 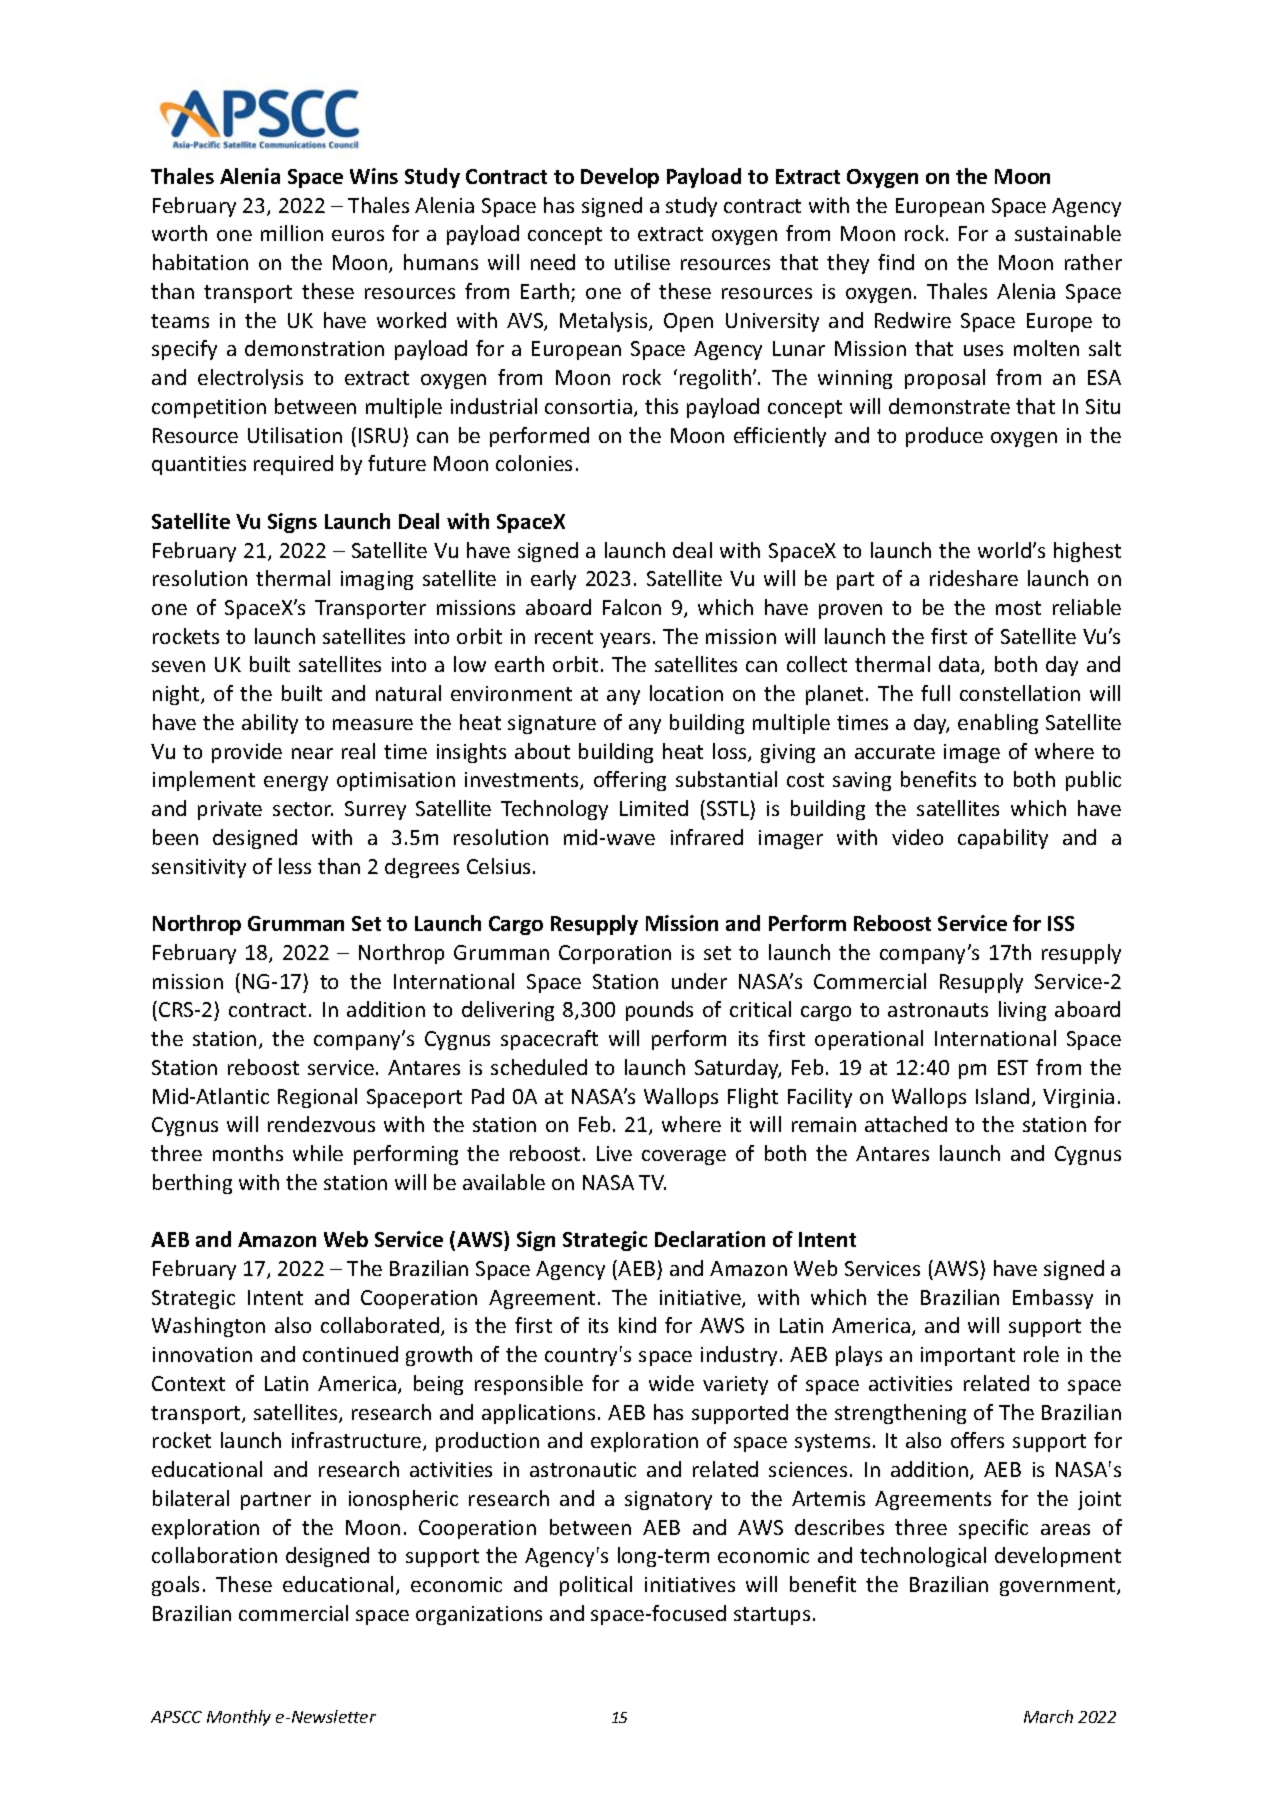 What do you see at coordinates (686, 693) in the image?
I see `location` at bounding box center [686, 693].
